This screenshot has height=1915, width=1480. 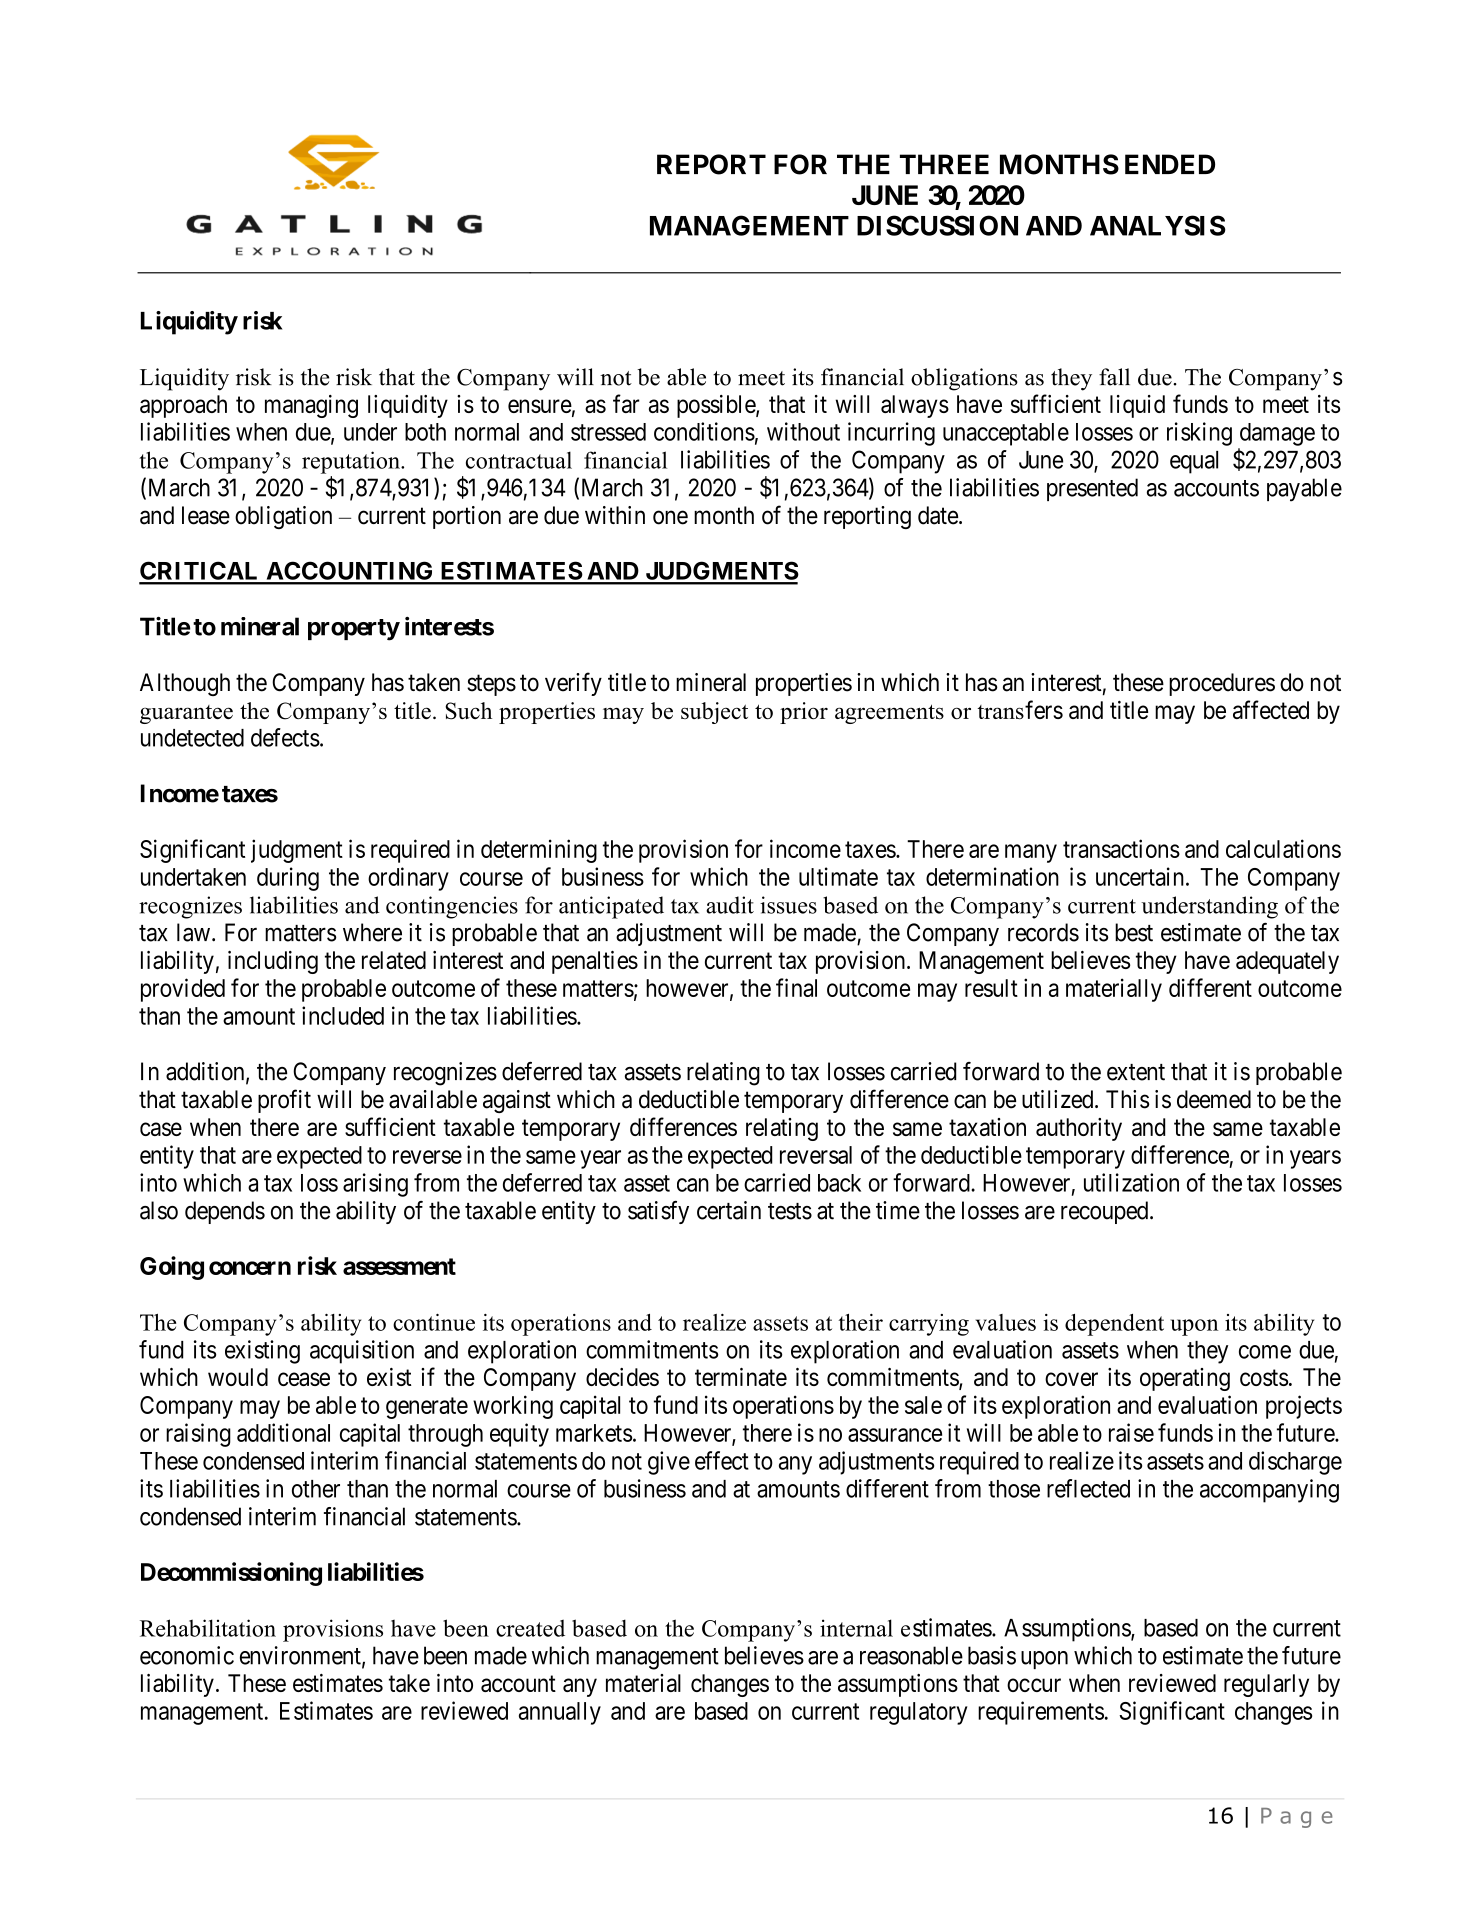 I want to click on Rehabilitation, so click(x=208, y=1628).
